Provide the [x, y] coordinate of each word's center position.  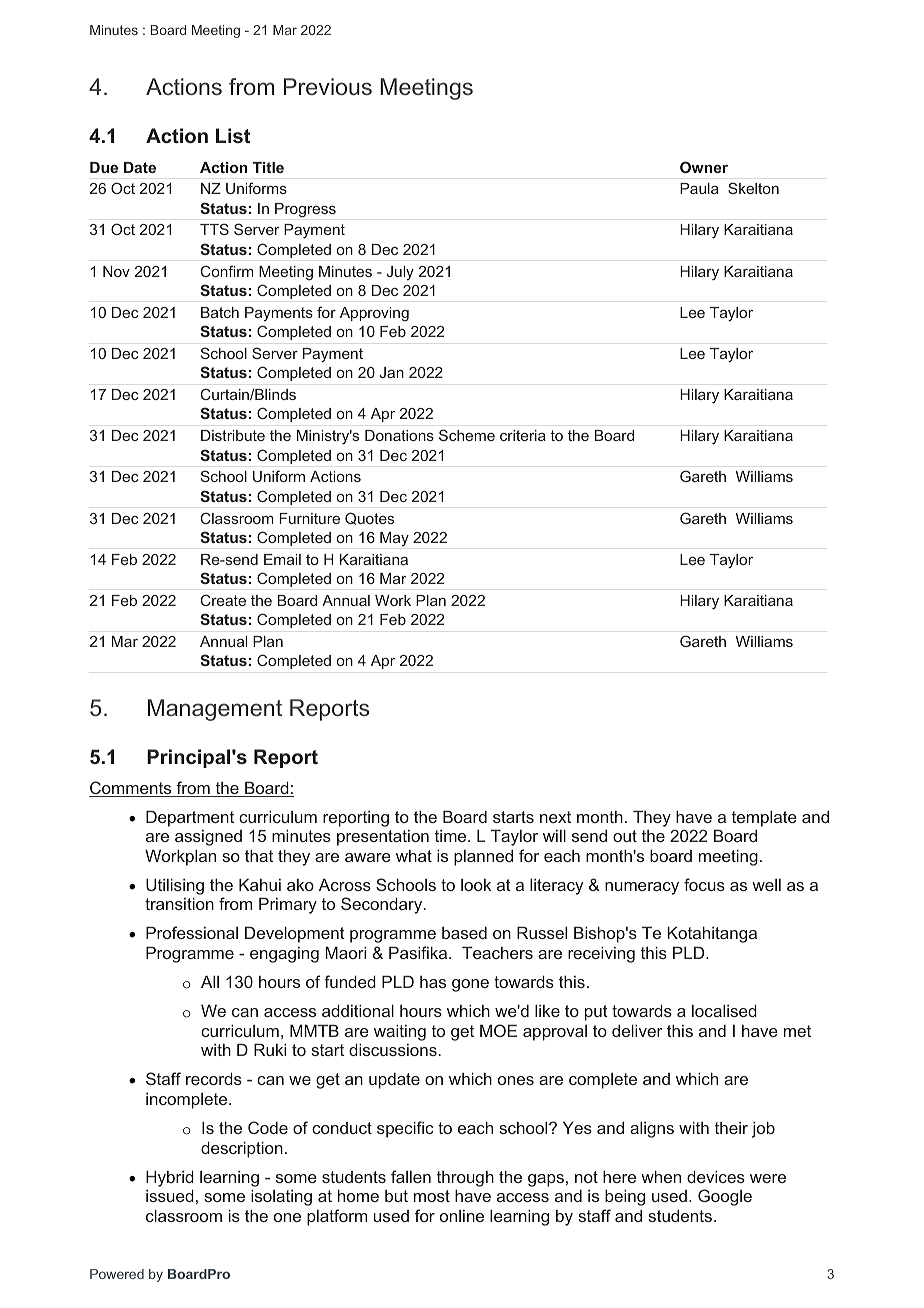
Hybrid [170, 1178]
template [764, 818]
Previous [328, 86]
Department [190, 818]
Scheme [467, 435]
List [233, 135]
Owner [704, 167]
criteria [523, 435]
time [452, 836]
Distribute [233, 435]
